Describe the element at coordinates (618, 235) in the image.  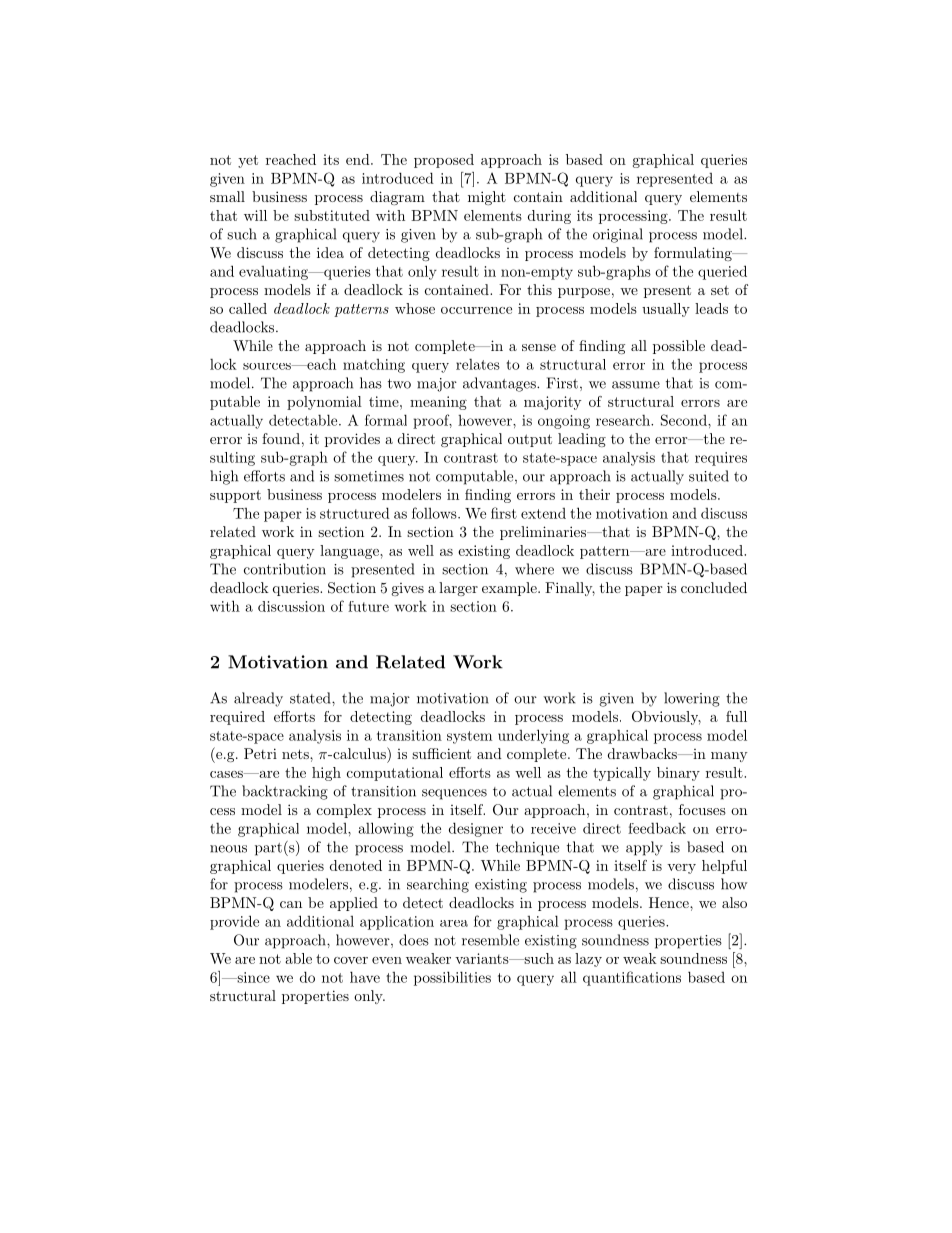
I see `original` at that location.
